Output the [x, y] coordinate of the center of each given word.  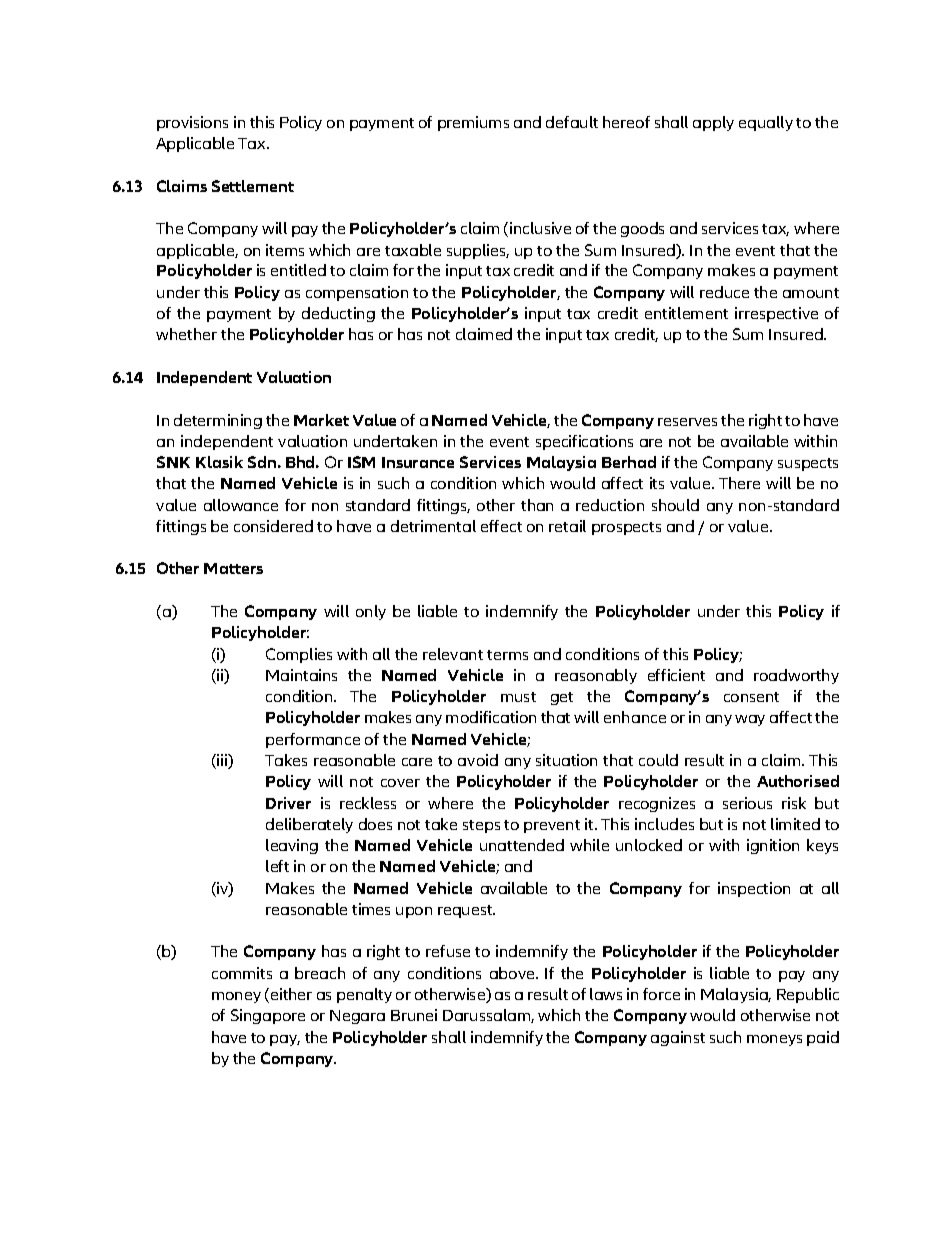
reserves [687, 422]
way [750, 720]
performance [313, 740]
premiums [473, 123]
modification [491, 717]
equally [766, 123]
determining [218, 421]
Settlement [253, 186]
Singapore [268, 1016]
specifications [584, 442]
